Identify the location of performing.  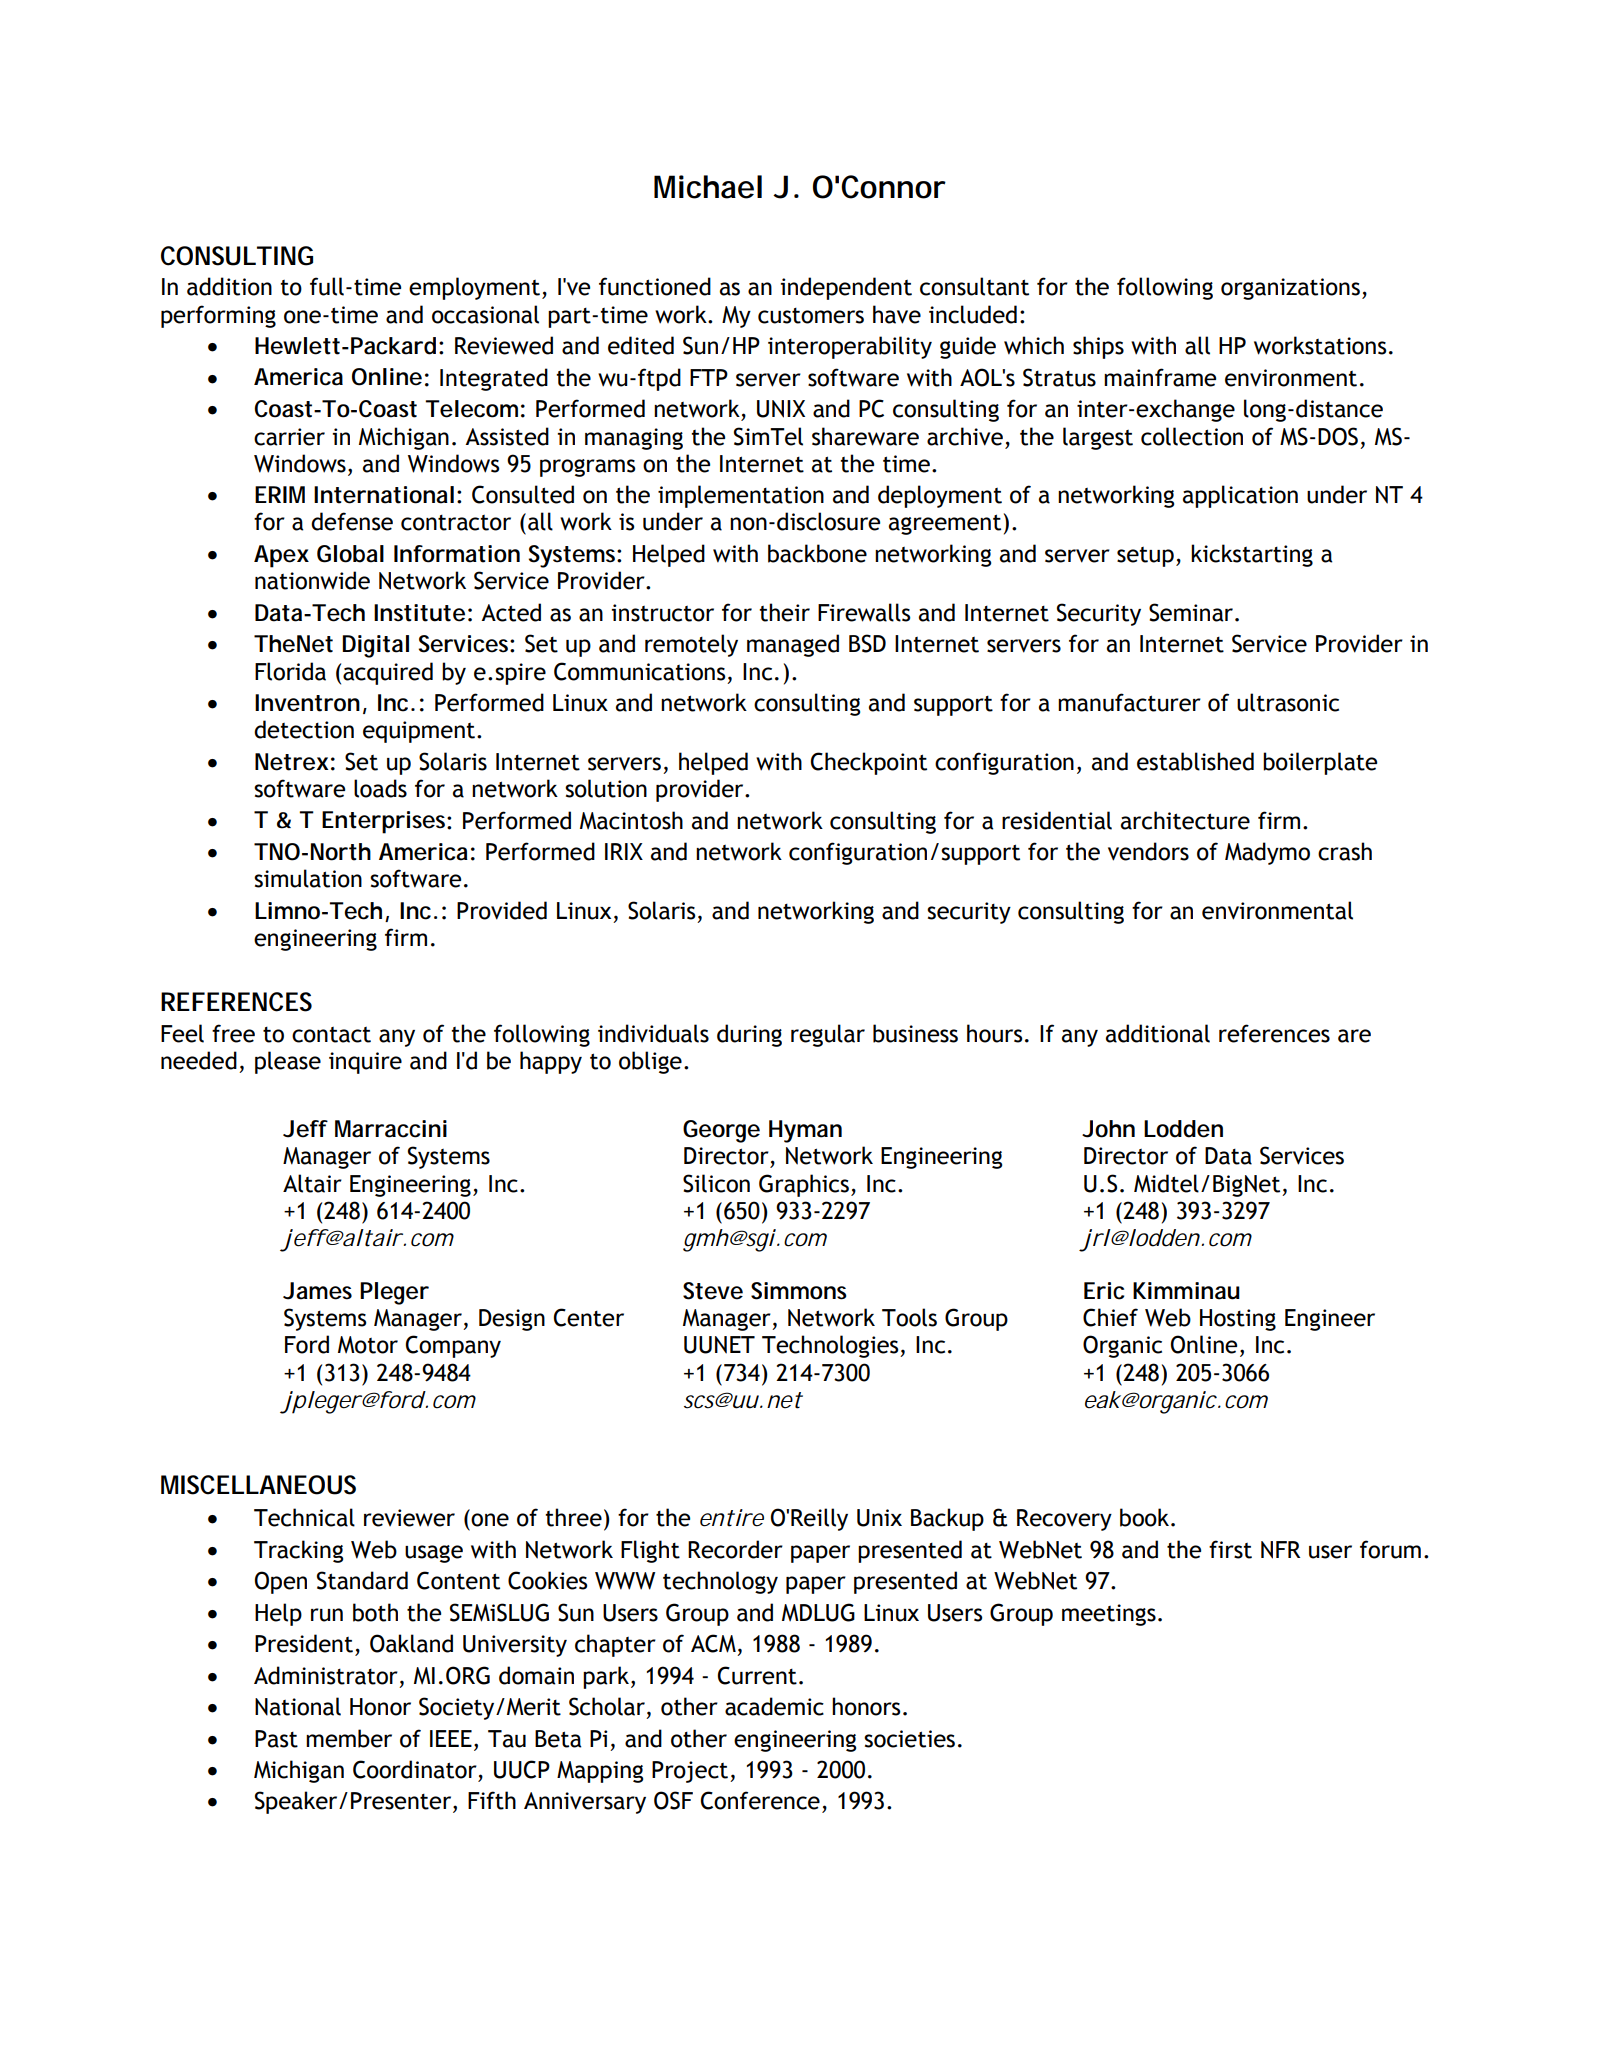
(218, 316).
